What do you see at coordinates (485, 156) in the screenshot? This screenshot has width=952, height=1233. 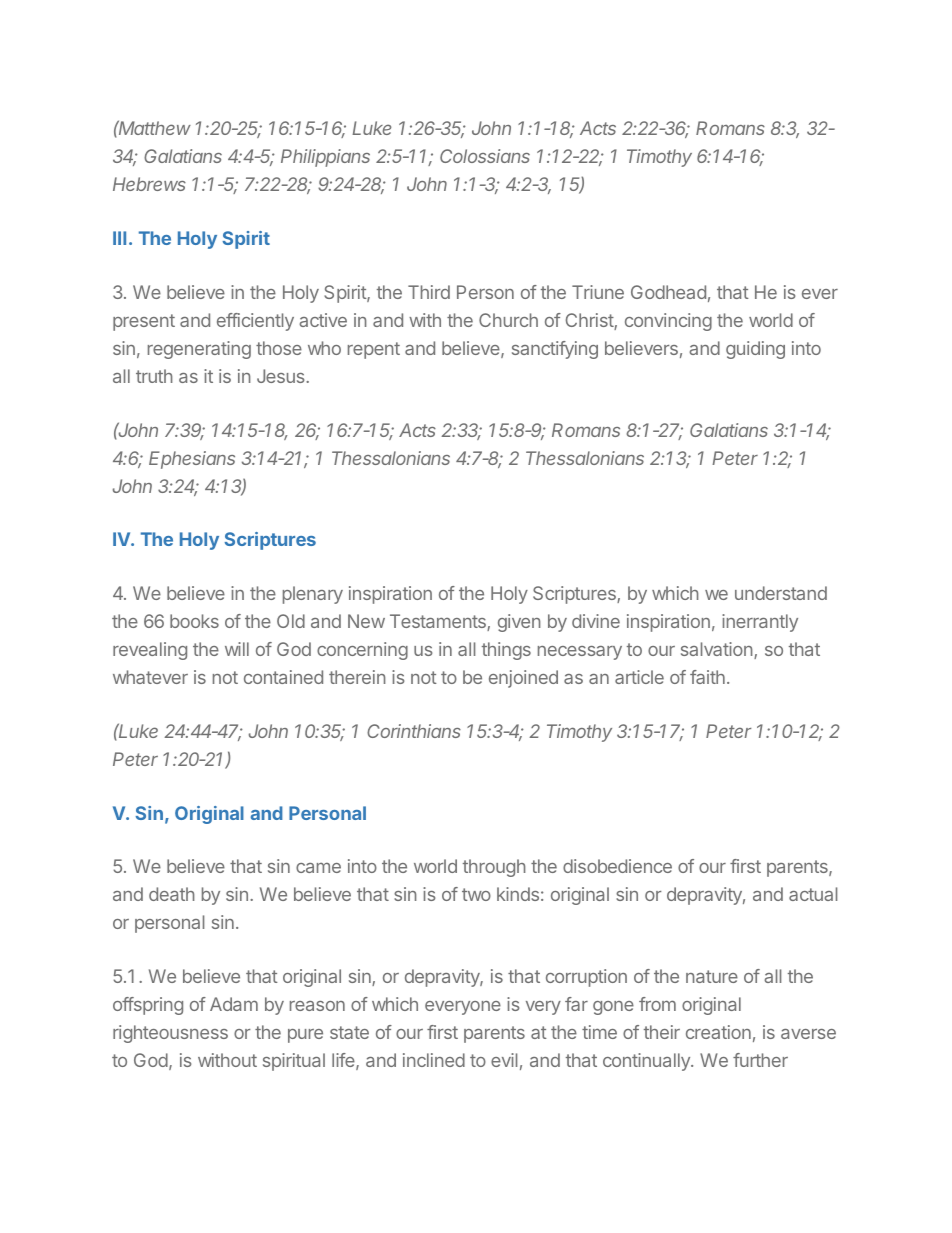 I see `Colossians` at bounding box center [485, 156].
